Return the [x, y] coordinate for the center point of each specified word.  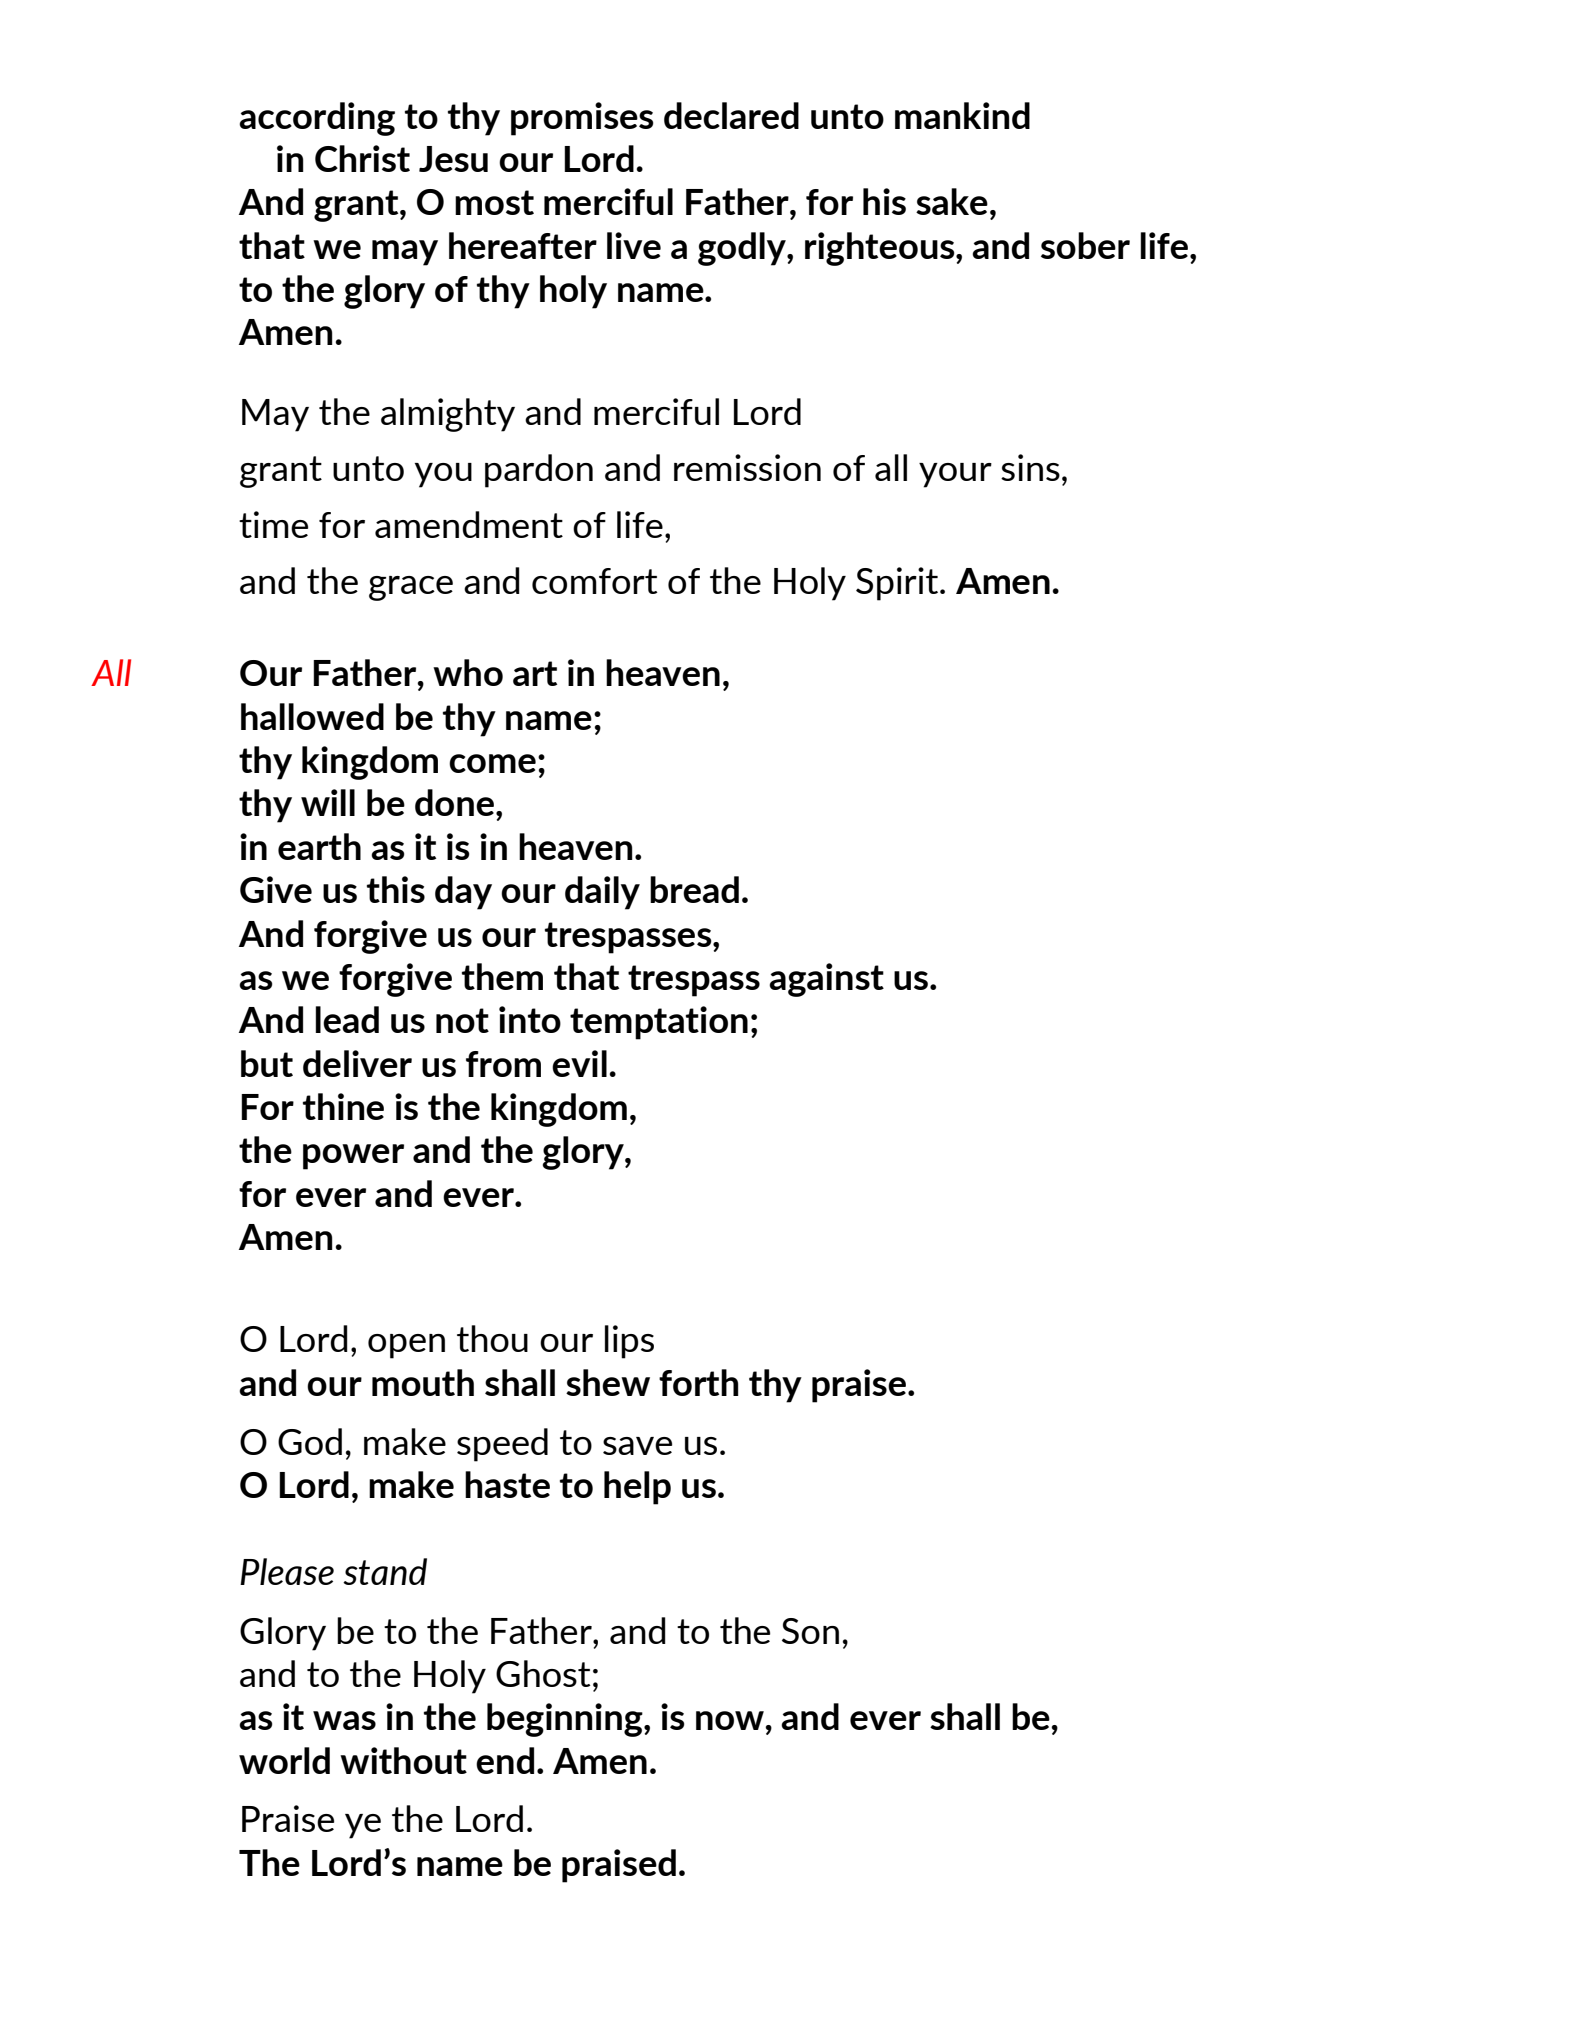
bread [694, 889]
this [396, 889]
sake [952, 201]
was [344, 1720]
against [826, 980]
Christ [362, 158]
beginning [566, 1720]
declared [731, 115]
